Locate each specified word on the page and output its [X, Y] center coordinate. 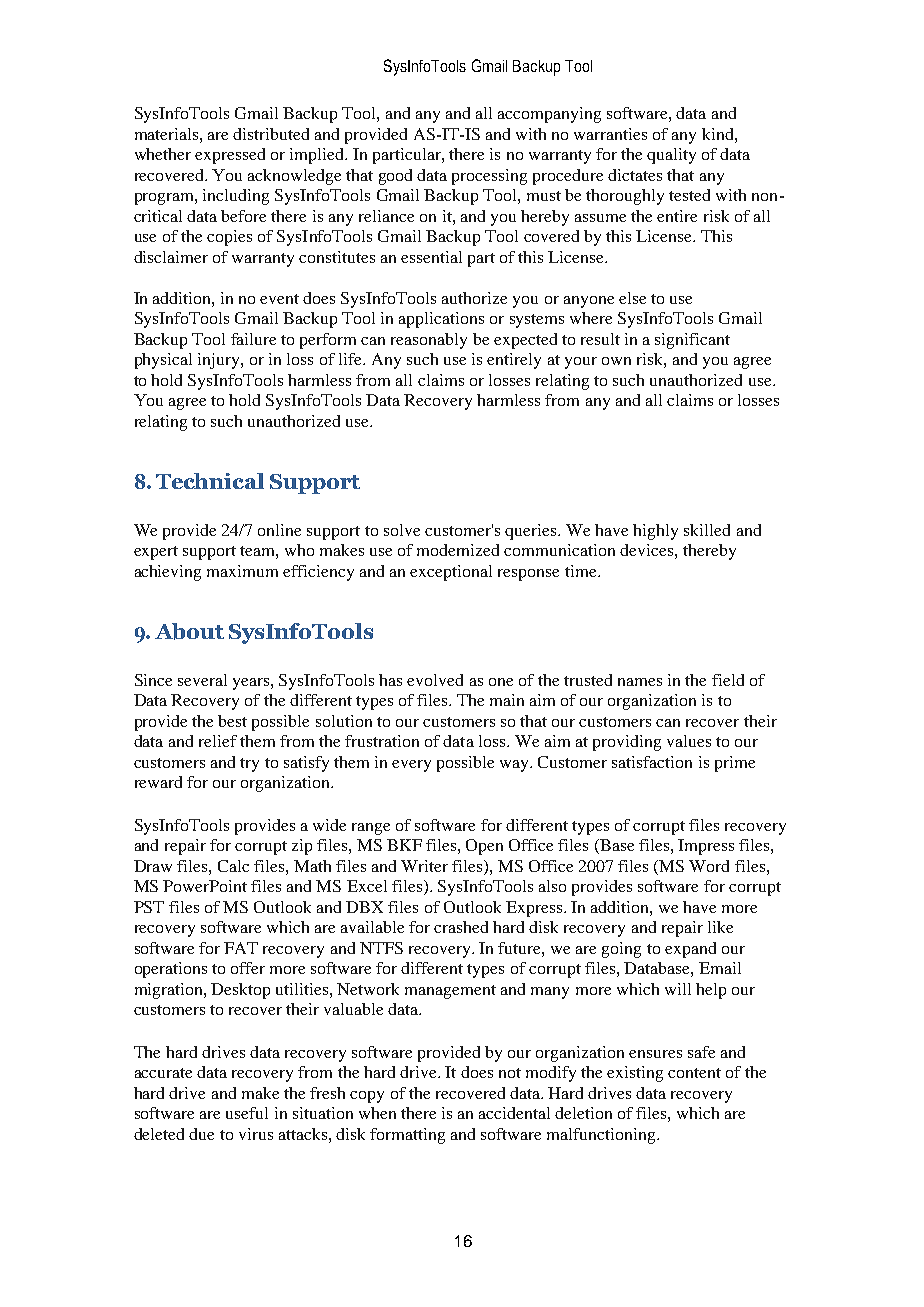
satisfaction [652, 762]
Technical [210, 481]
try [249, 765]
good [395, 177]
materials [168, 134]
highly [655, 532]
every [411, 766]
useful [247, 1113]
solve [402, 530]
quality [671, 156]
